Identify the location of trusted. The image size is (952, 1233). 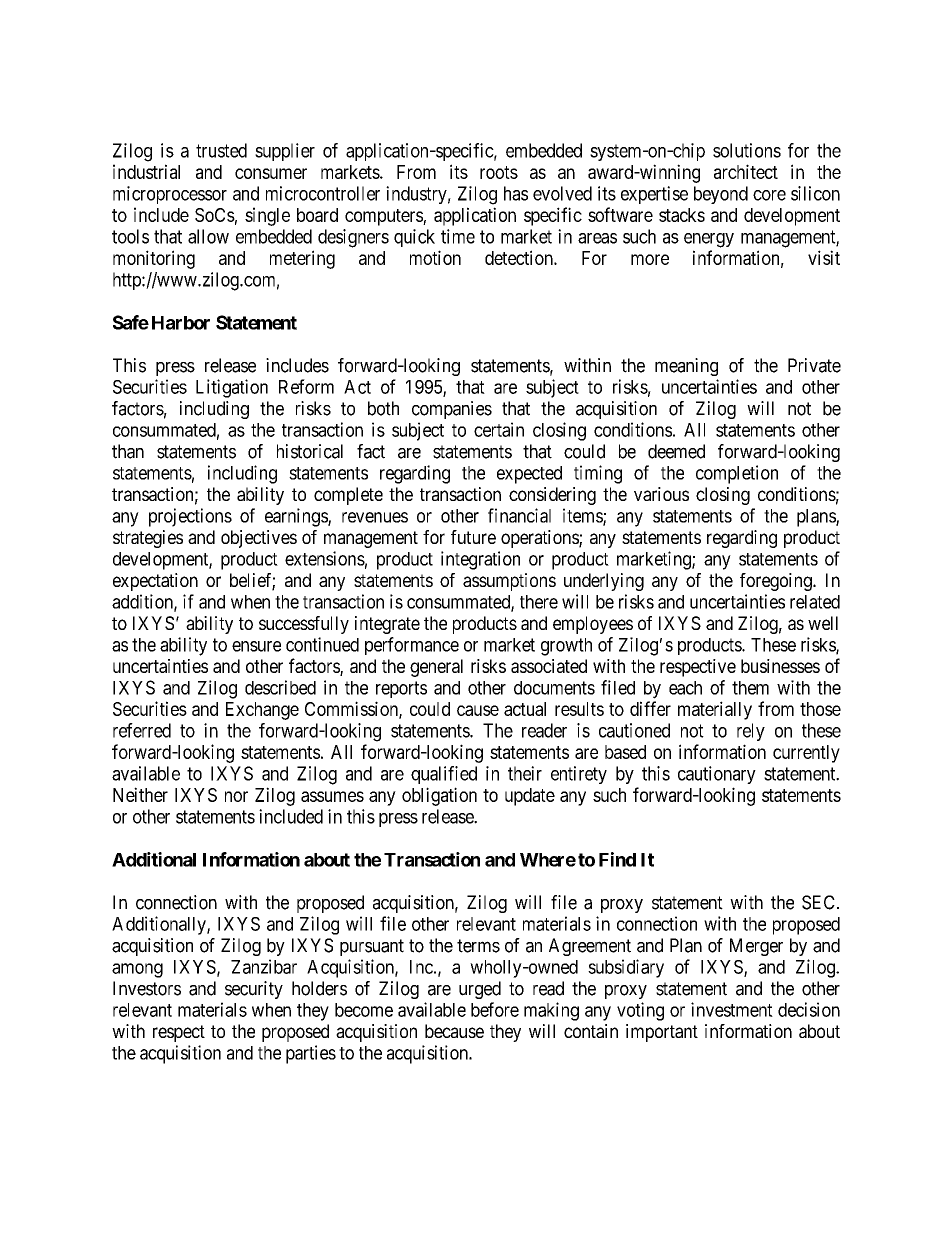
(221, 150).
